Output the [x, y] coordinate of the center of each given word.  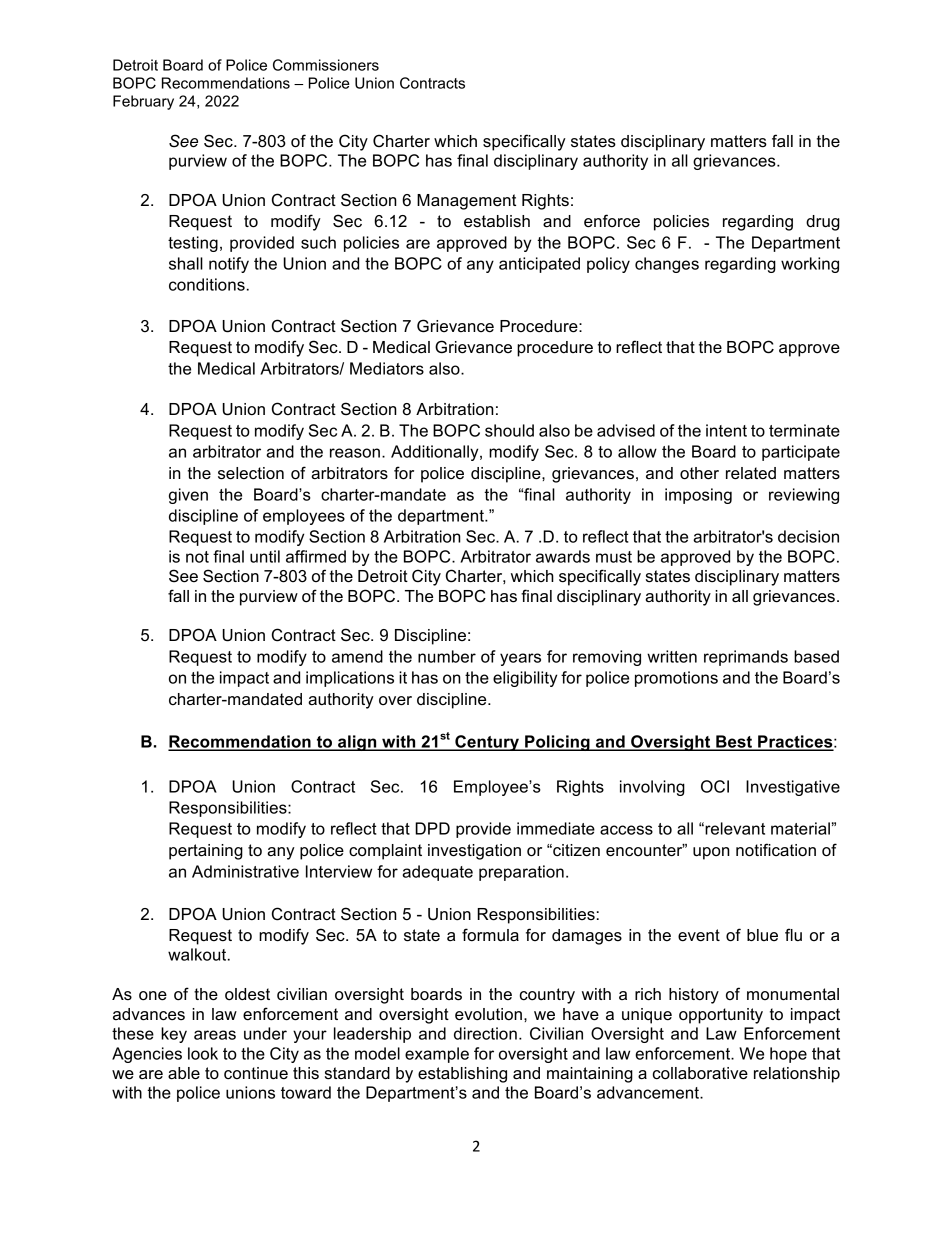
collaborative [700, 1073]
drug [823, 223]
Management [466, 202]
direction [485, 1033]
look [203, 1053]
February [143, 102]
